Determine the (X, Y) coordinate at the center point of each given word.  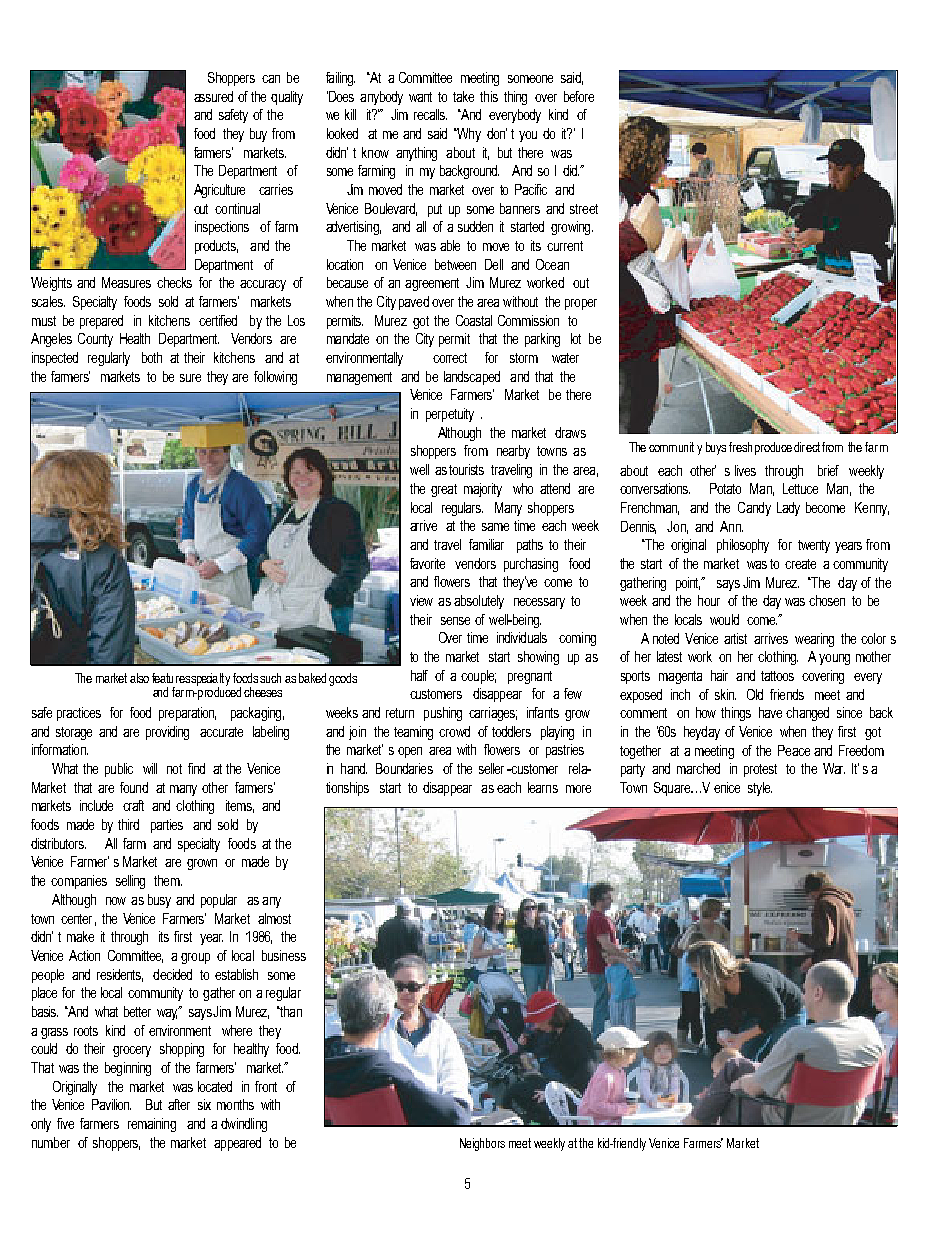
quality (287, 98)
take (463, 96)
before (579, 96)
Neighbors (482, 1144)
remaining (152, 1125)
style (760, 789)
